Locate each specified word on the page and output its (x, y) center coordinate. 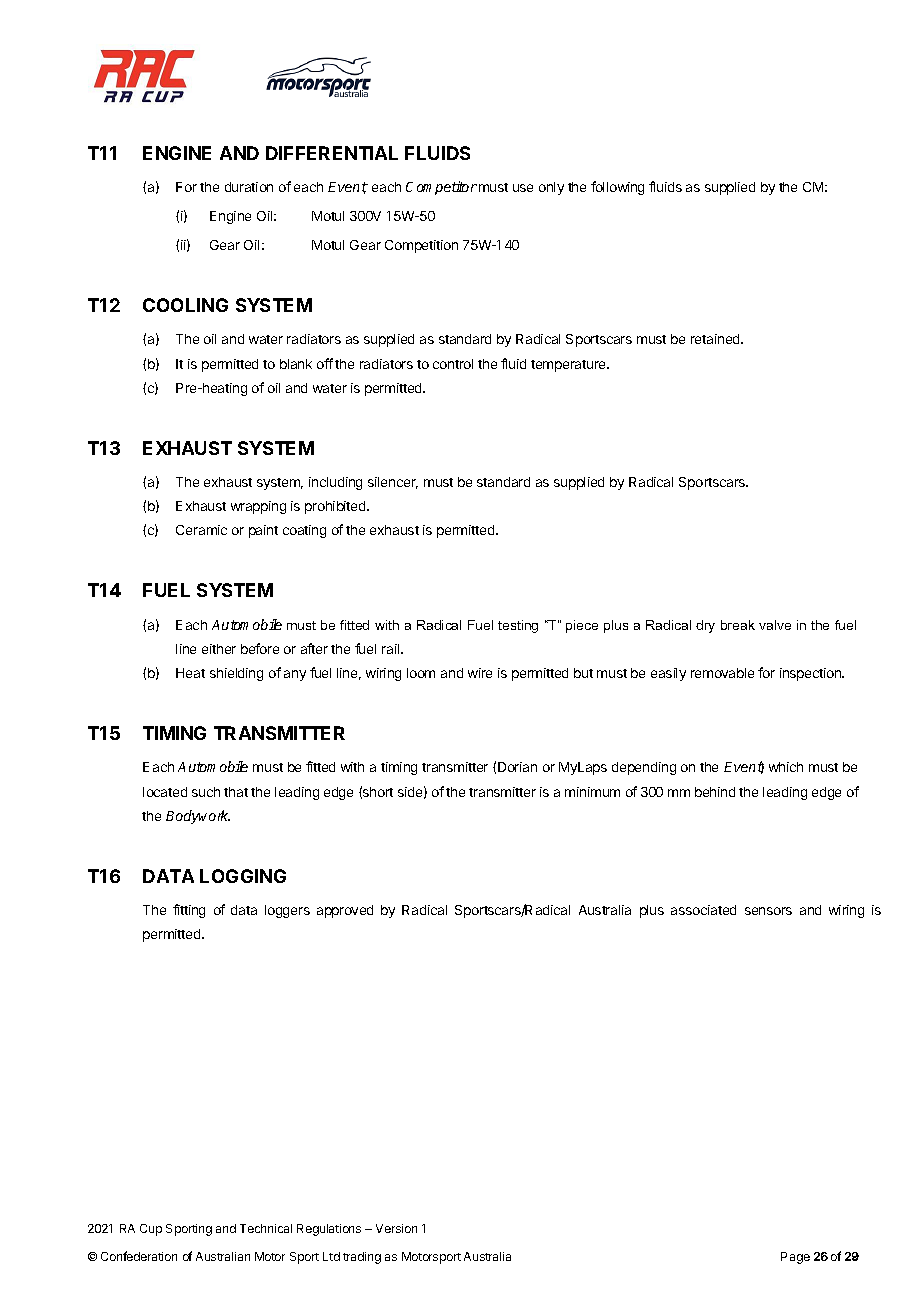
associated (703, 910)
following (617, 188)
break (738, 625)
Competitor (441, 188)
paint (263, 531)
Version (396, 1228)
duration (249, 187)
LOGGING (243, 876)
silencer (393, 483)
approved (345, 911)
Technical (266, 1228)
